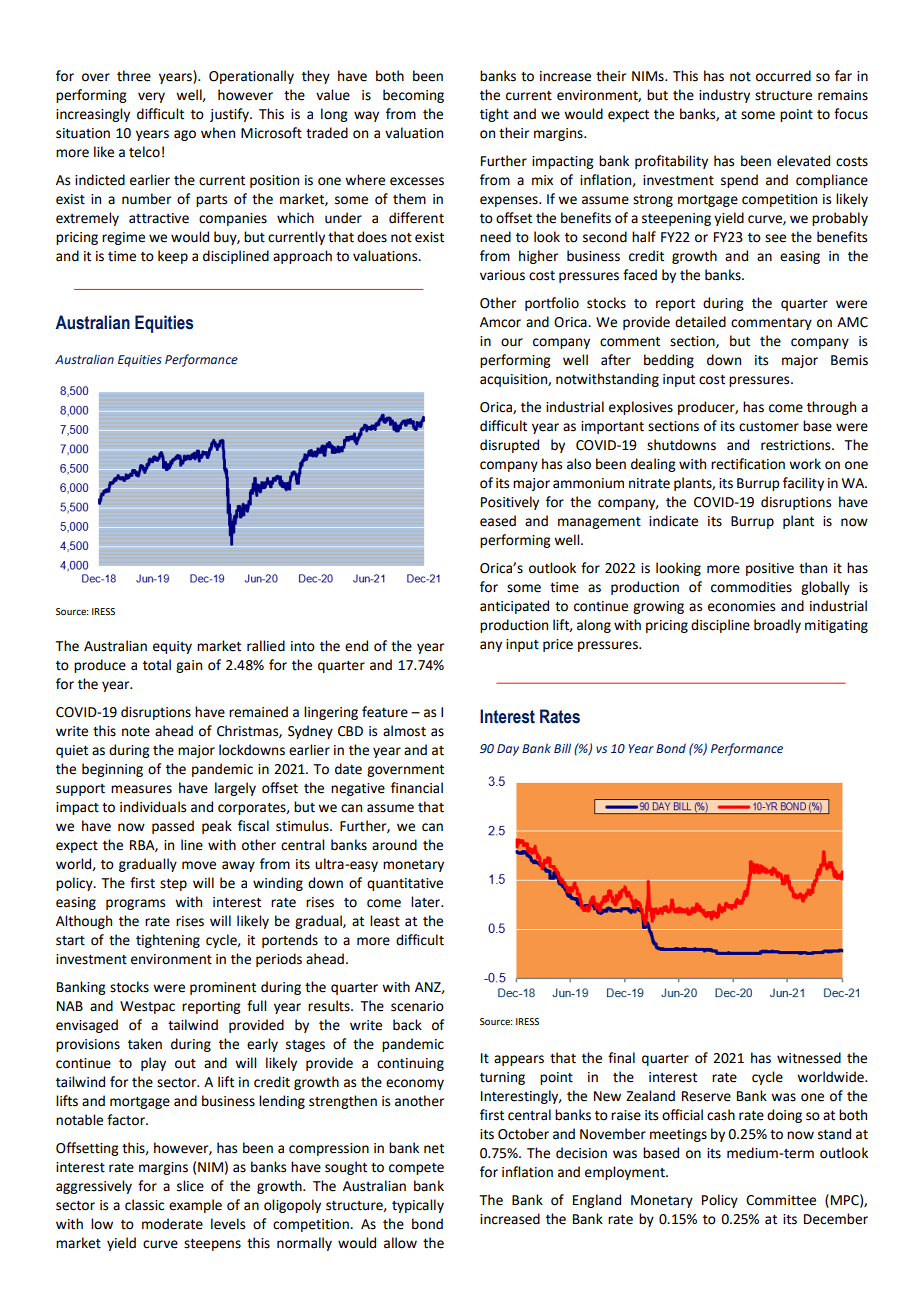  Describe the element at coordinates (724, 96) in the document. I see `industry` at that location.
